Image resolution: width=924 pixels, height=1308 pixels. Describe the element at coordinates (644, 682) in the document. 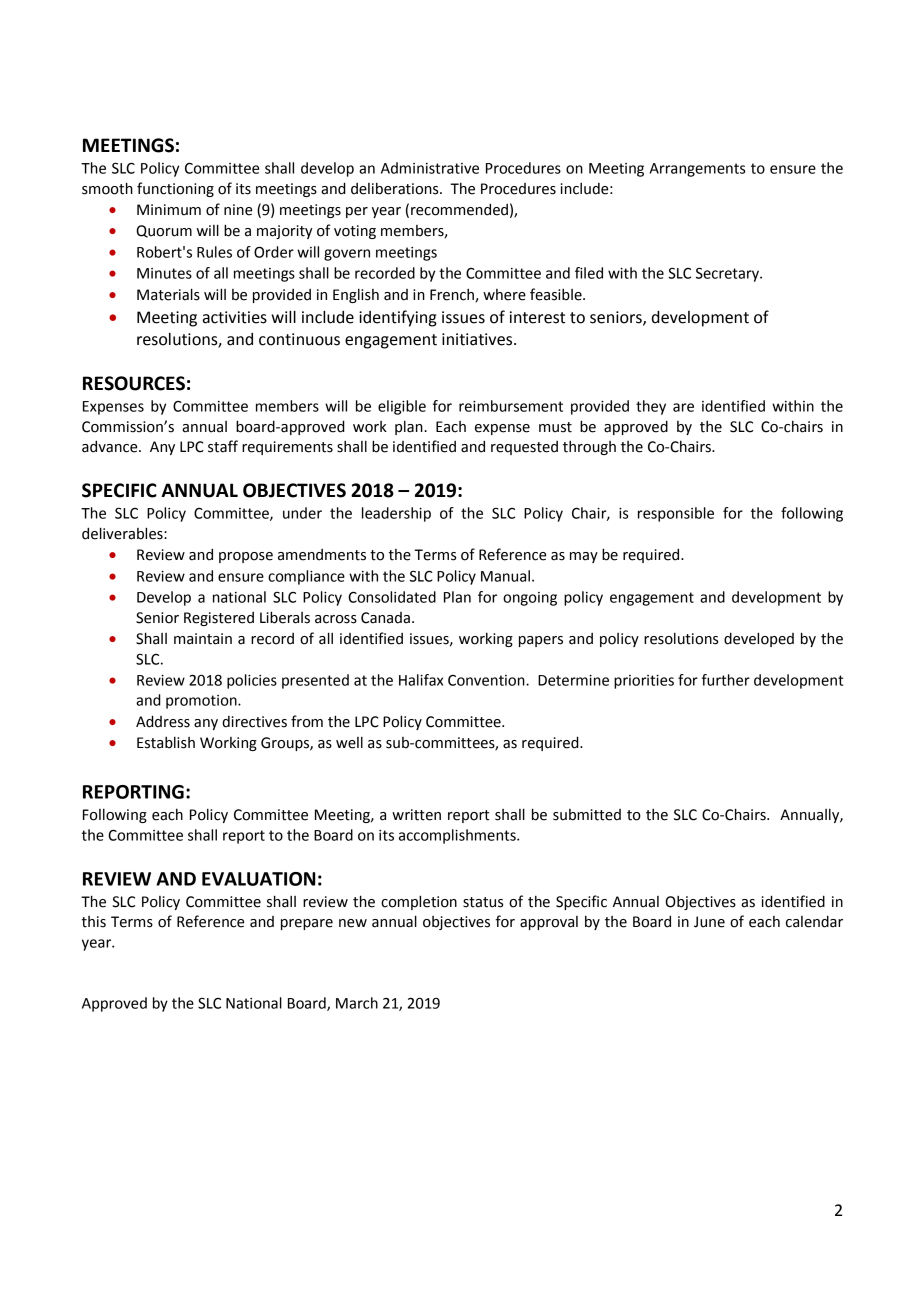

I see `priorities` at that location.
